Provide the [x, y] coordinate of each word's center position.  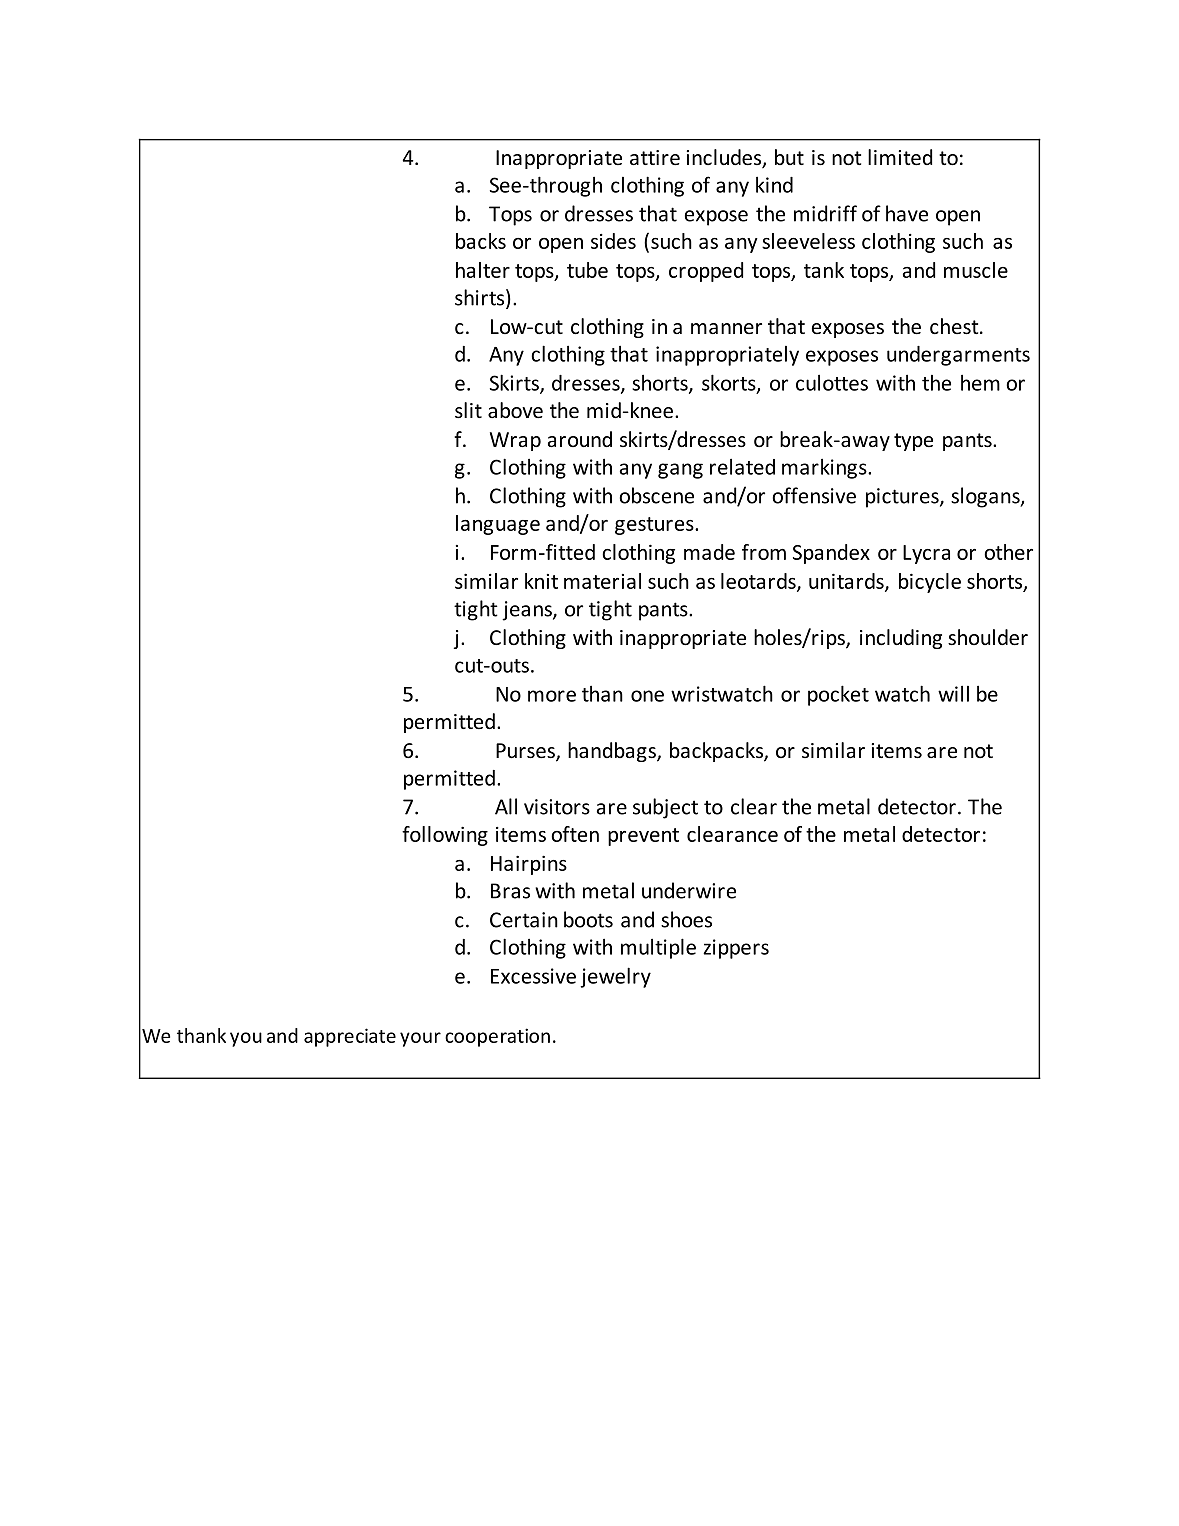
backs [481, 241]
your [420, 1039]
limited [900, 157]
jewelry [615, 977]
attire [655, 158]
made [709, 552]
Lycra [926, 554]
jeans [528, 611]
